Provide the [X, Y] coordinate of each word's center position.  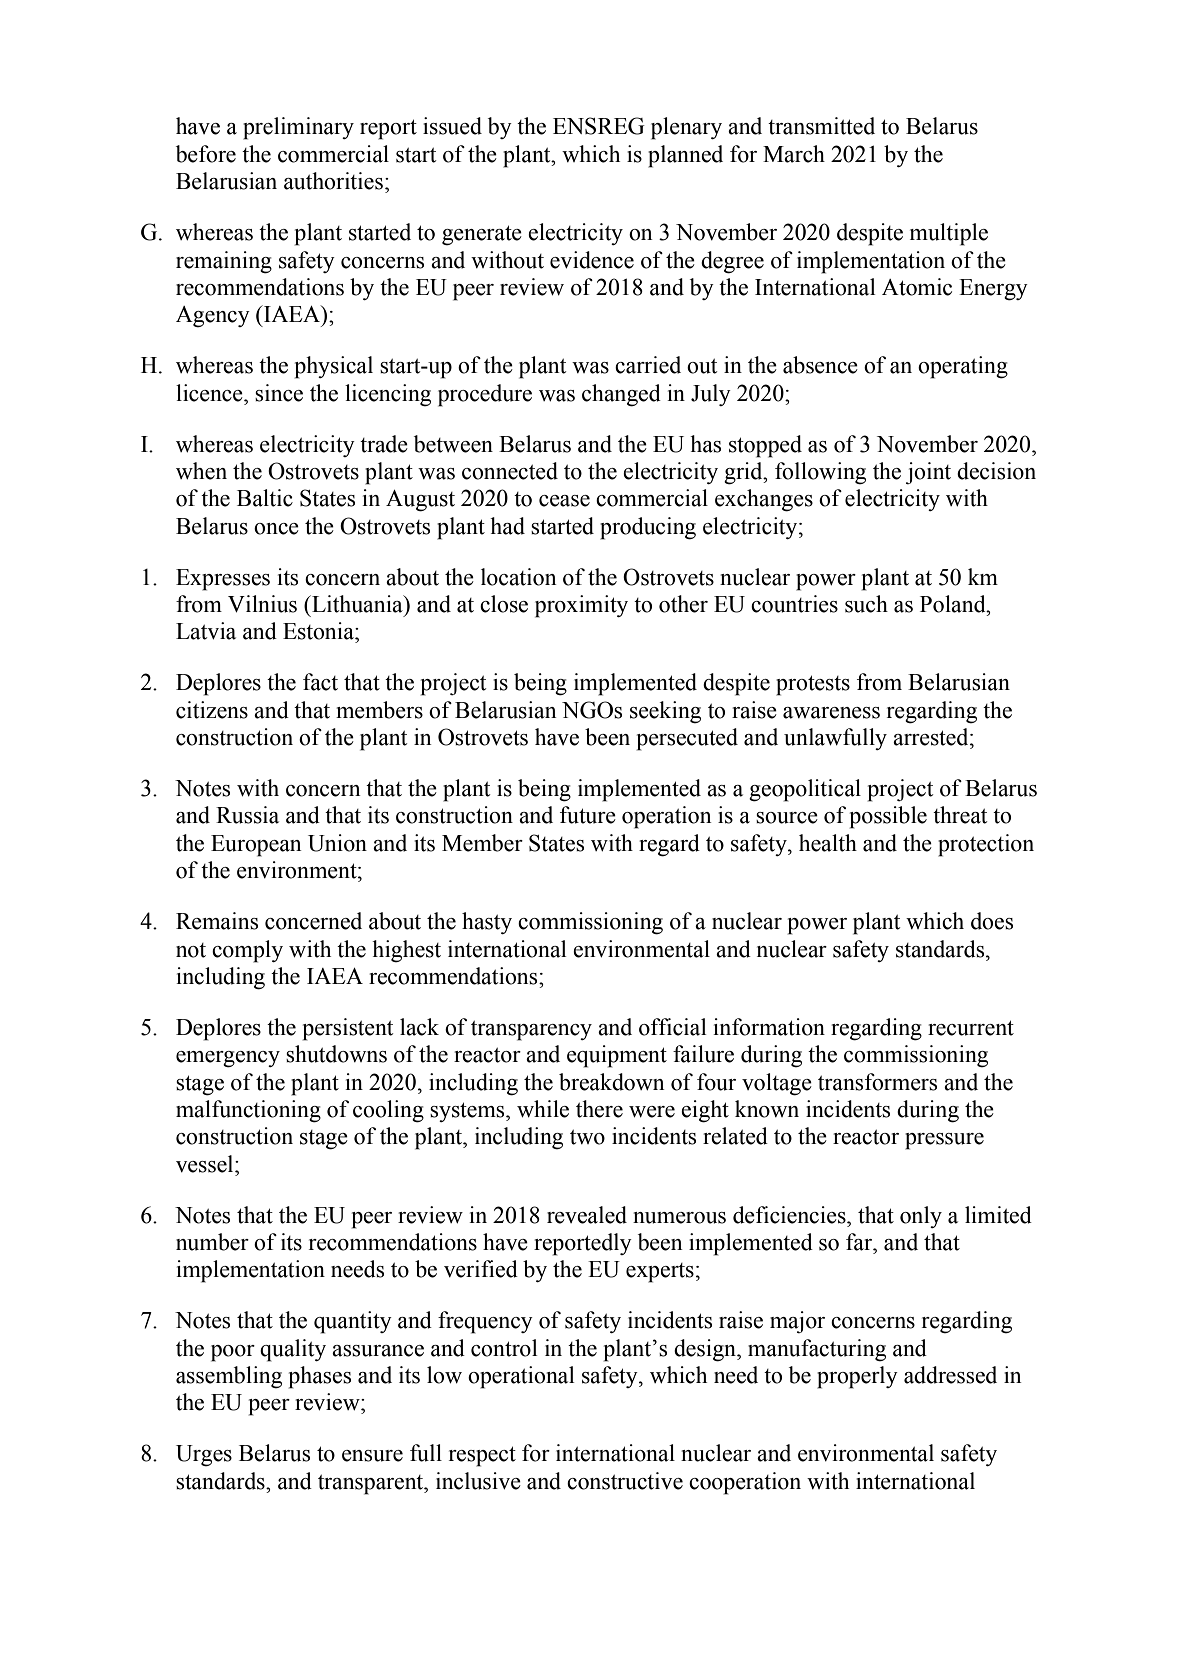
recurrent [971, 1028]
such [866, 604]
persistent [348, 1029]
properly [857, 1377]
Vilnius [262, 604]
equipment [617, 1056]
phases [320, 1377]
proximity [581, 606]
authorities [333, 181]
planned [685, 156]
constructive [625, 1481]
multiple [949, 234]
